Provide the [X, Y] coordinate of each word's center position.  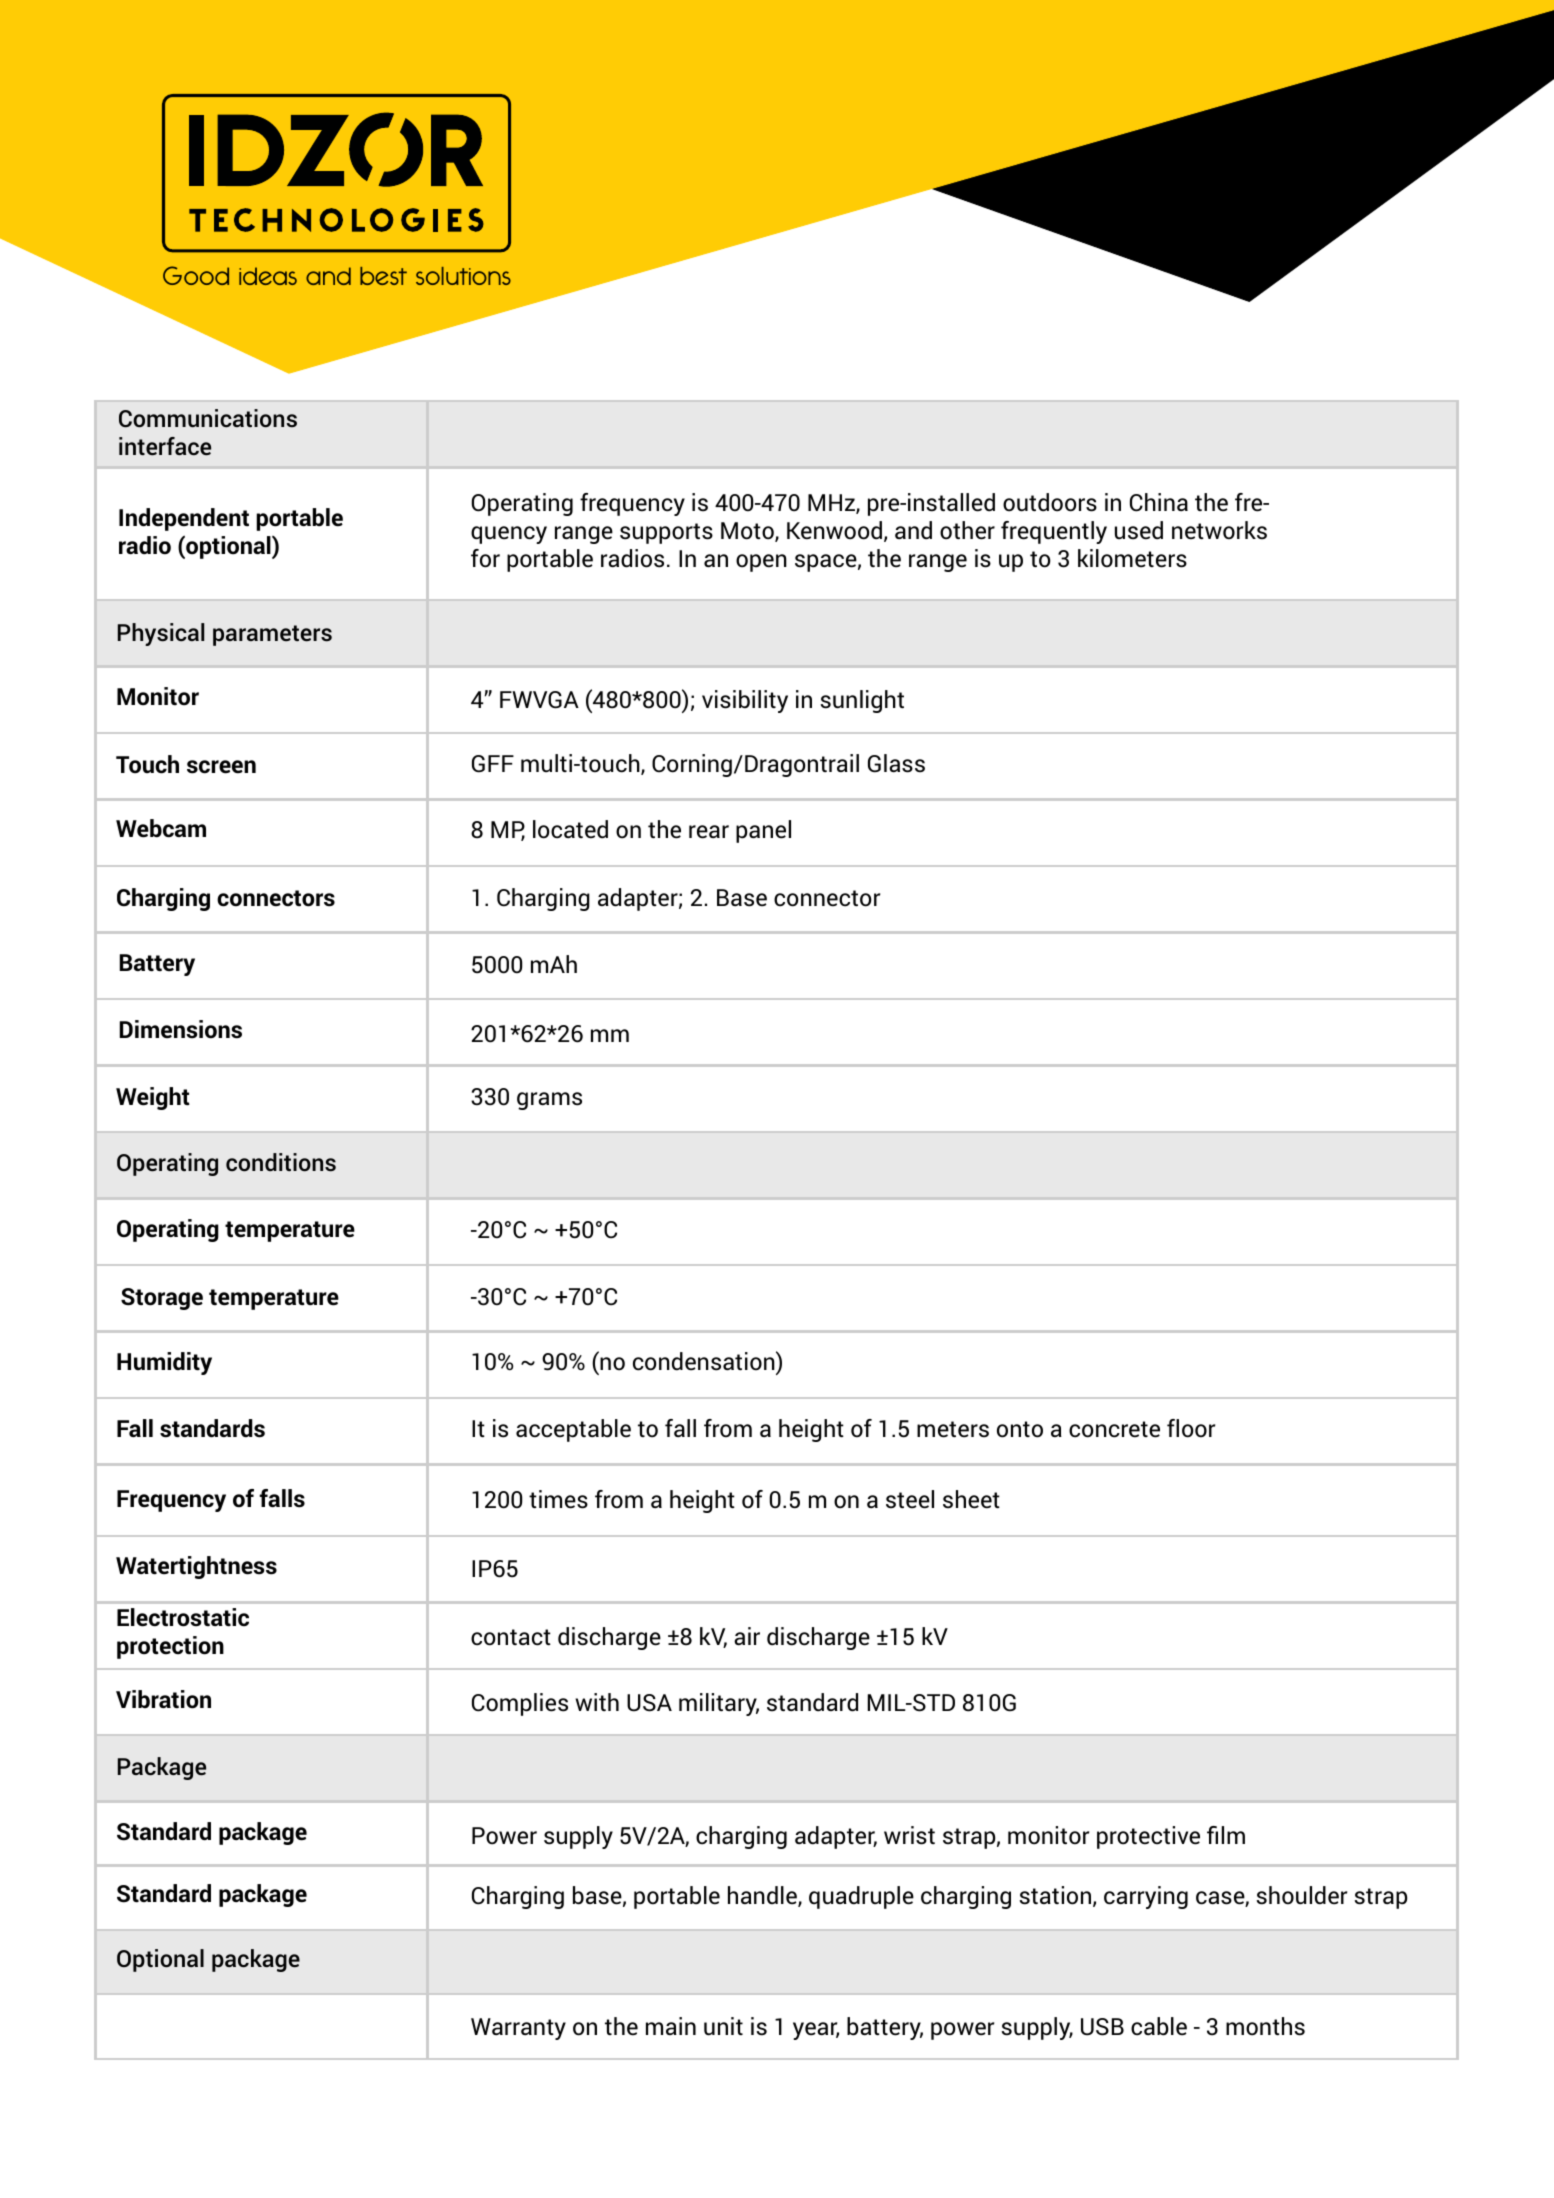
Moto [748, 532]
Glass [896, 763]
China [1159, 502]
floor [1191, 1428]
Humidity [164, 1363]
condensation [705, 1361]
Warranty [518, 2029]
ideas [268, 276]
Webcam [161, 828]
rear [709, 832]
